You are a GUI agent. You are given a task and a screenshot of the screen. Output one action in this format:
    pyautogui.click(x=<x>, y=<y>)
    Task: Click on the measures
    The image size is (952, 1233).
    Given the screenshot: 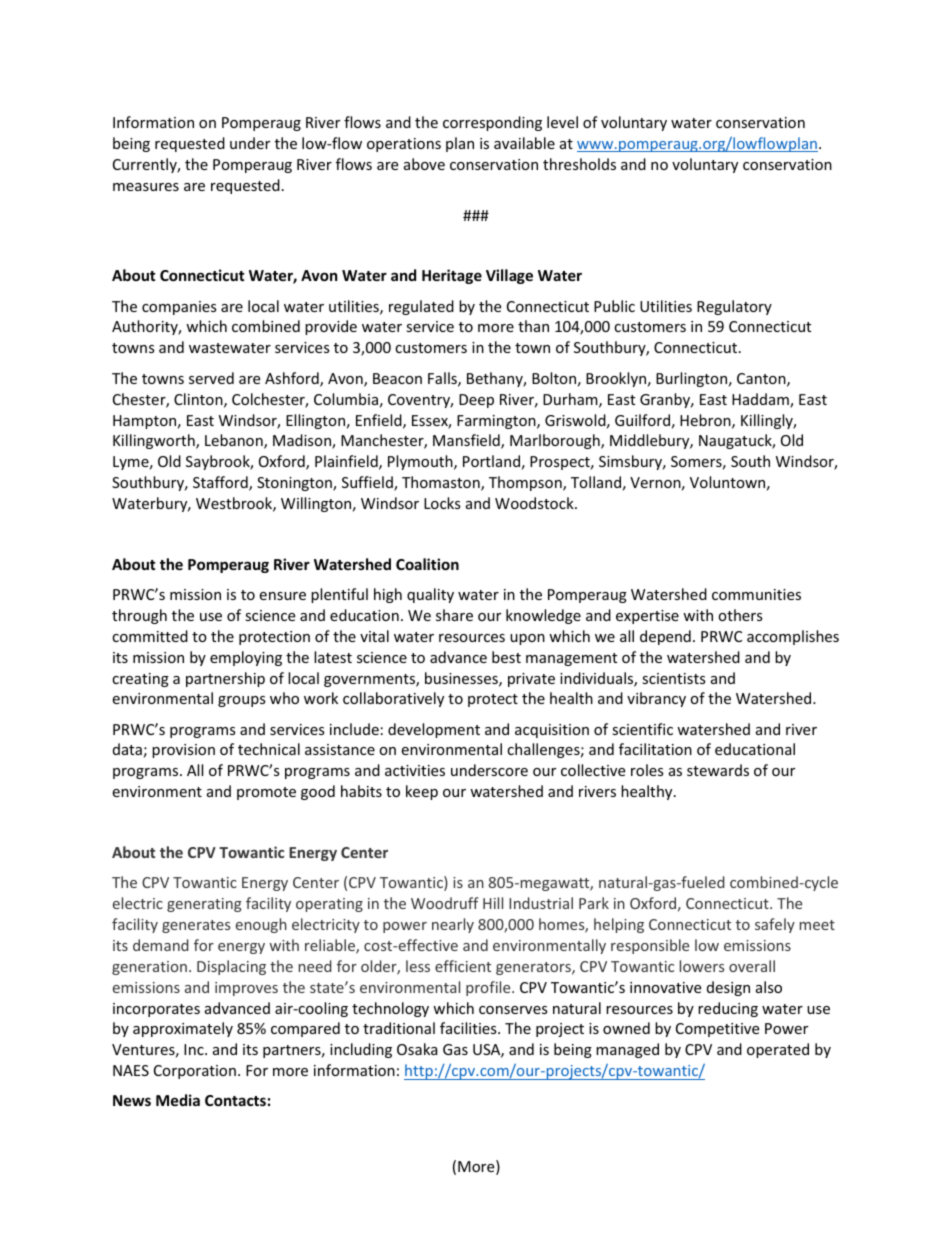 What is the action you would take?
    pyautogui.click(x=146, y=187)
